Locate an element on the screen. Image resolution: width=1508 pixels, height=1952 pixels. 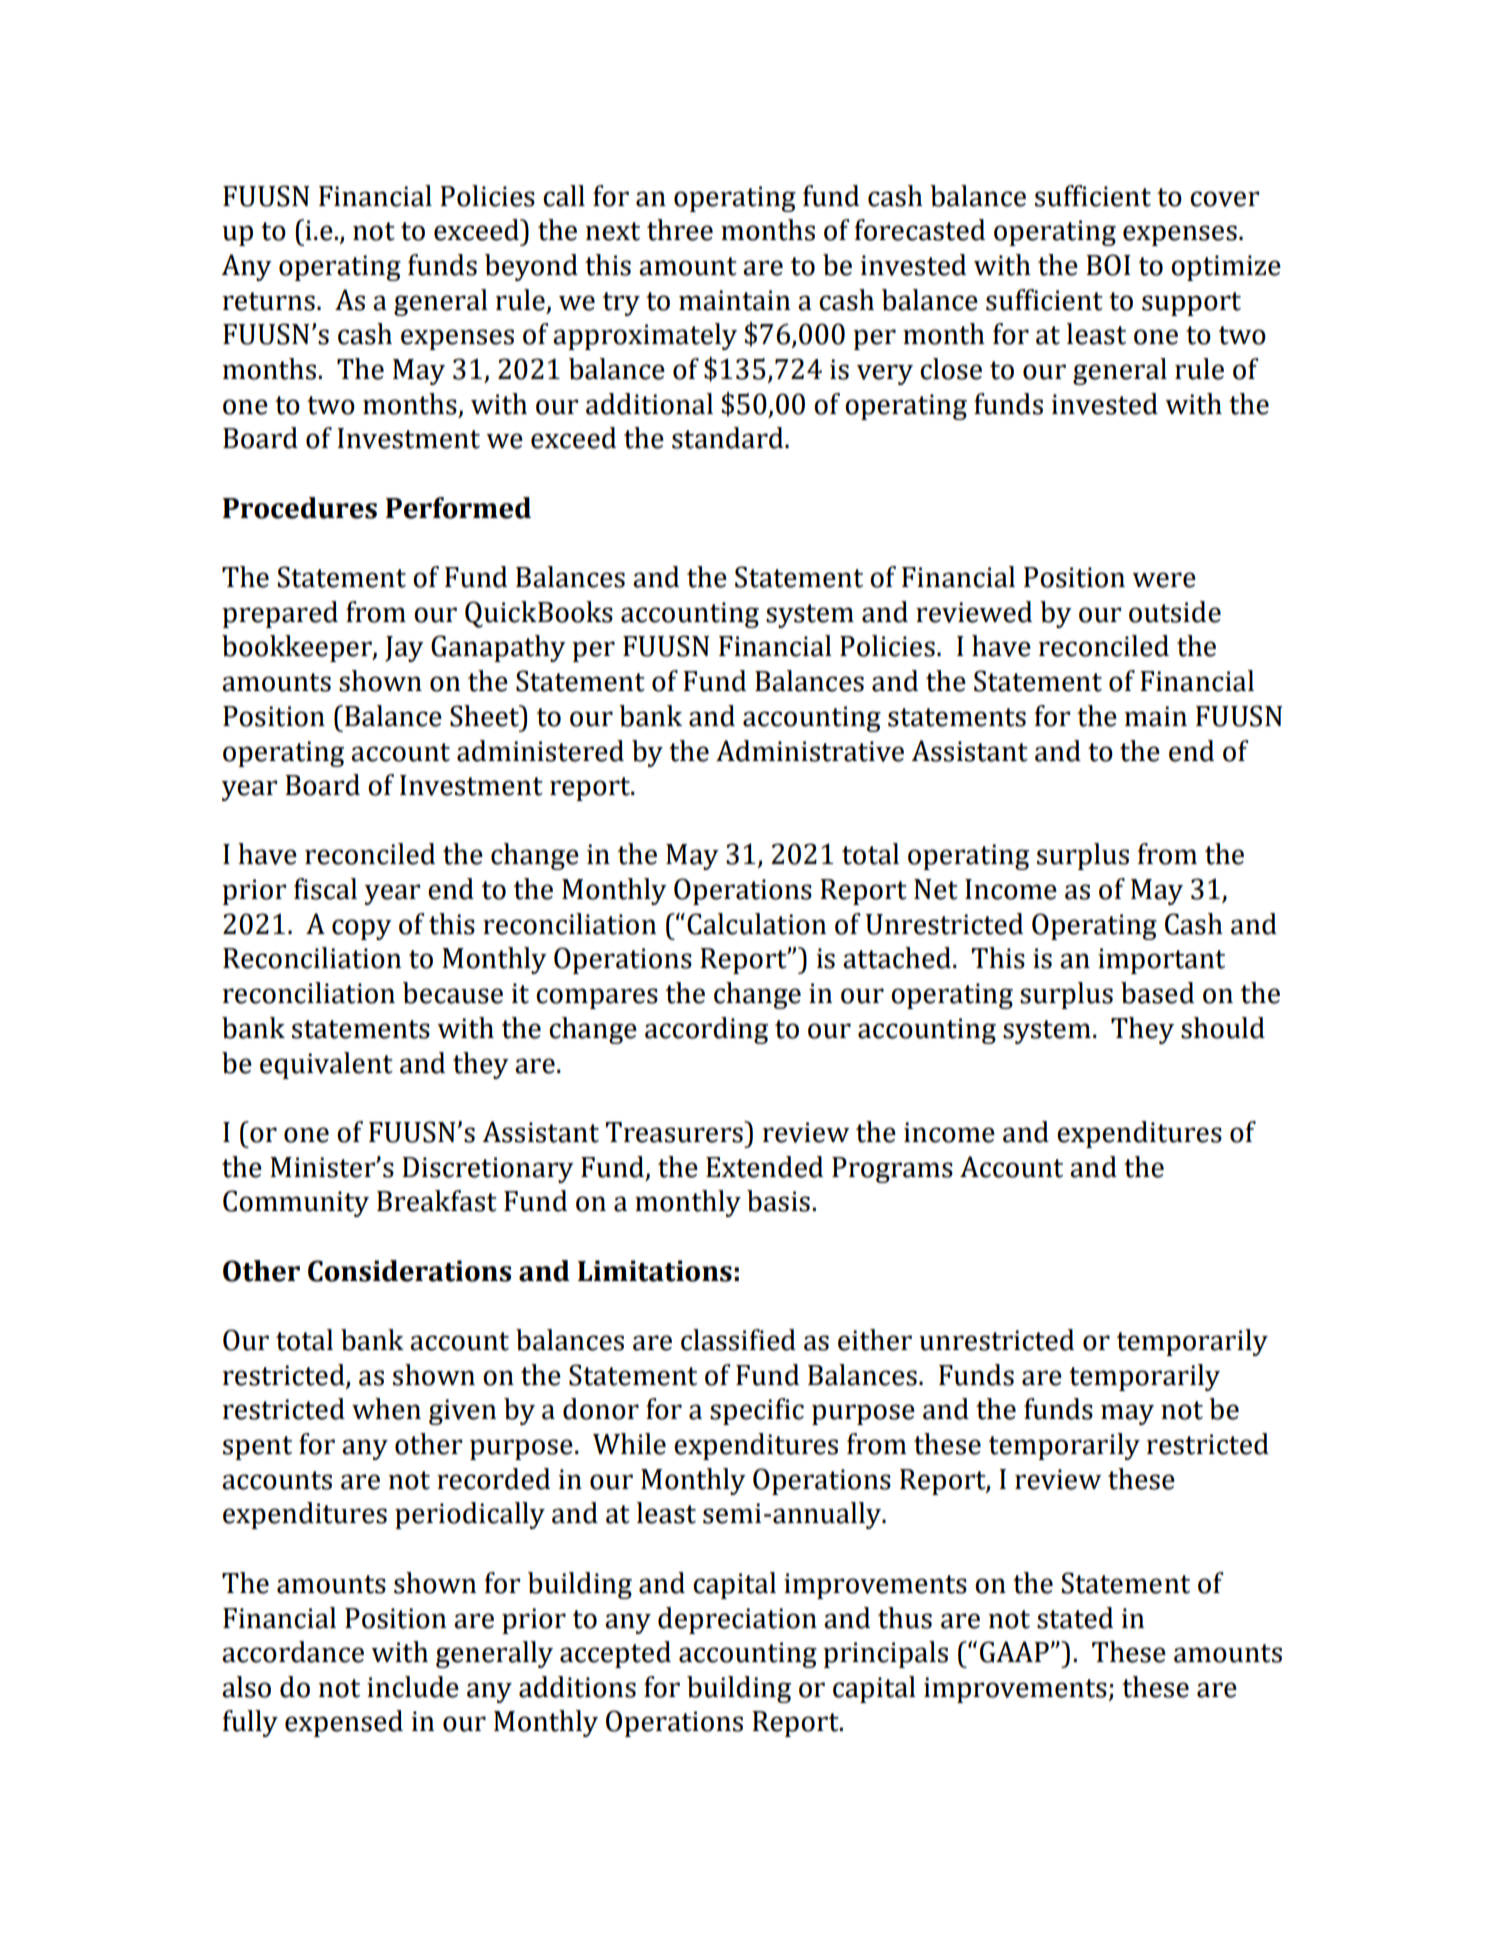
returns is located at coordinates (269, 301).
